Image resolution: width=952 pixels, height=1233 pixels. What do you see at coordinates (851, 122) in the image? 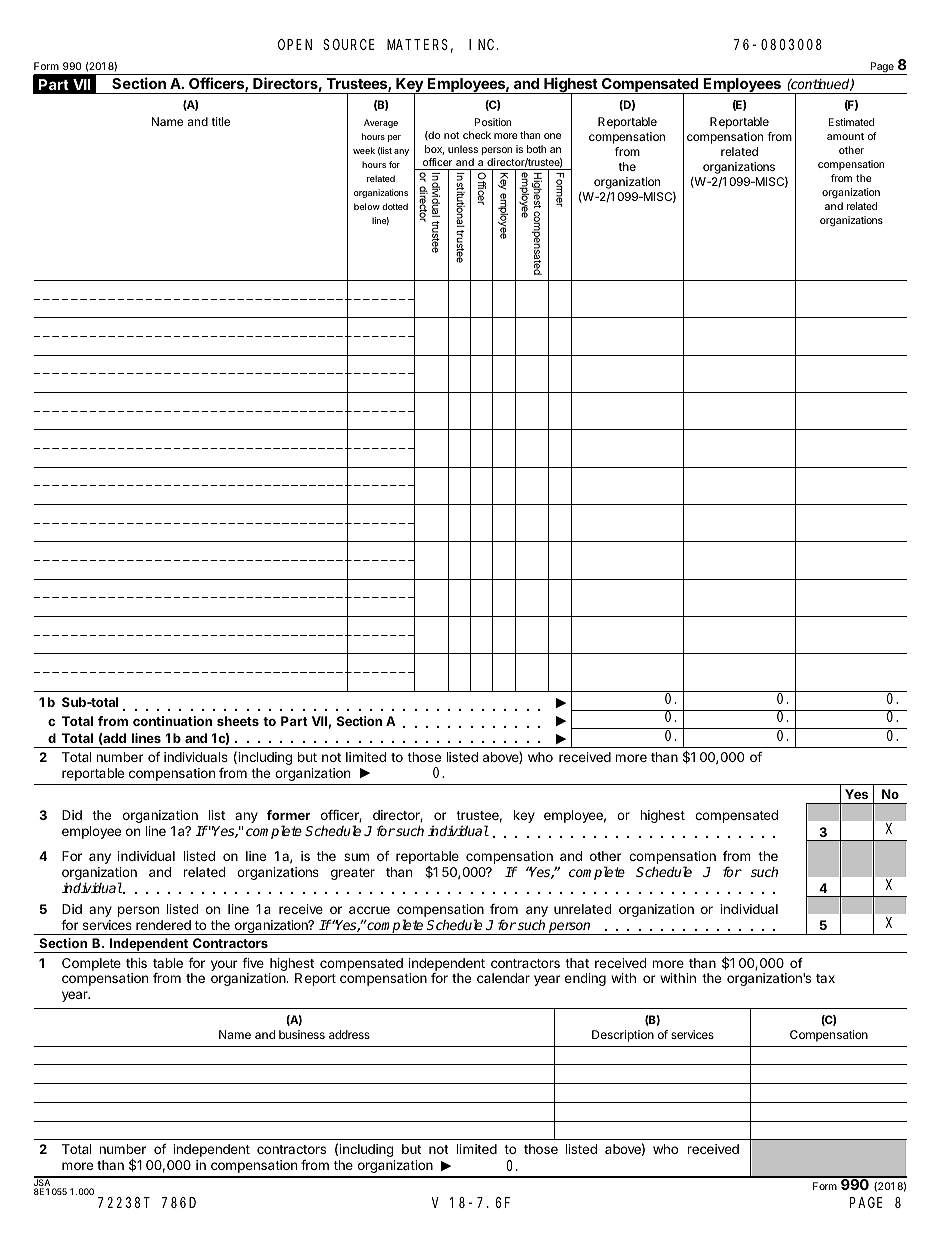
I see `Estimated` at bounding box center [851, 122].
